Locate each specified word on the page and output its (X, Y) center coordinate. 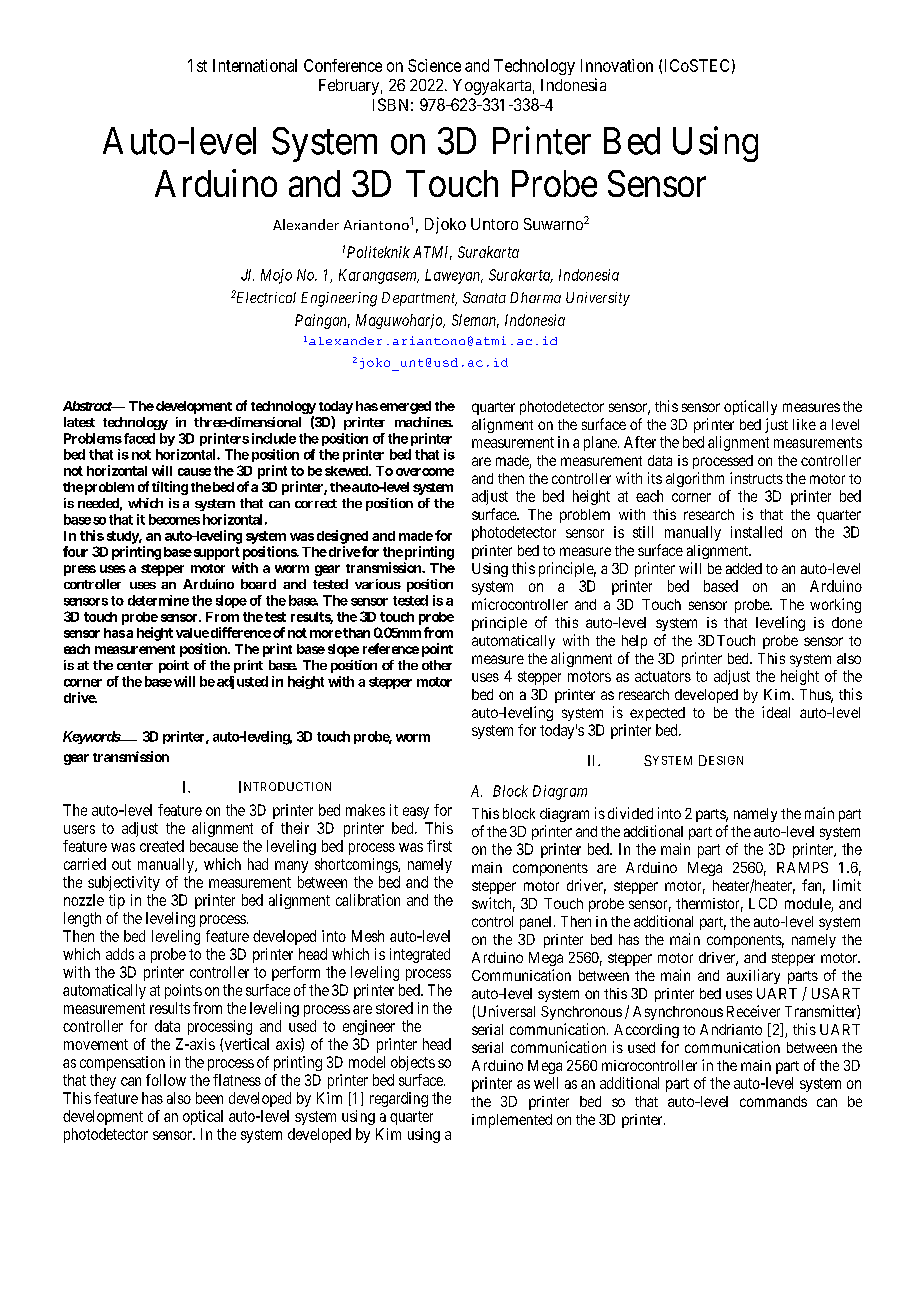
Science (434, 65)
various (378, 584)
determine (158, 600)
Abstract (88, 406)
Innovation (617, 65)
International (255, 65)
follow (166, 1080)
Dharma (535, 297)
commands (773, 1101)
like (804, 424)
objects (413, 1063)
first (439, 846)
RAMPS (802, 867)
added (744, 568)
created (162, 846)
